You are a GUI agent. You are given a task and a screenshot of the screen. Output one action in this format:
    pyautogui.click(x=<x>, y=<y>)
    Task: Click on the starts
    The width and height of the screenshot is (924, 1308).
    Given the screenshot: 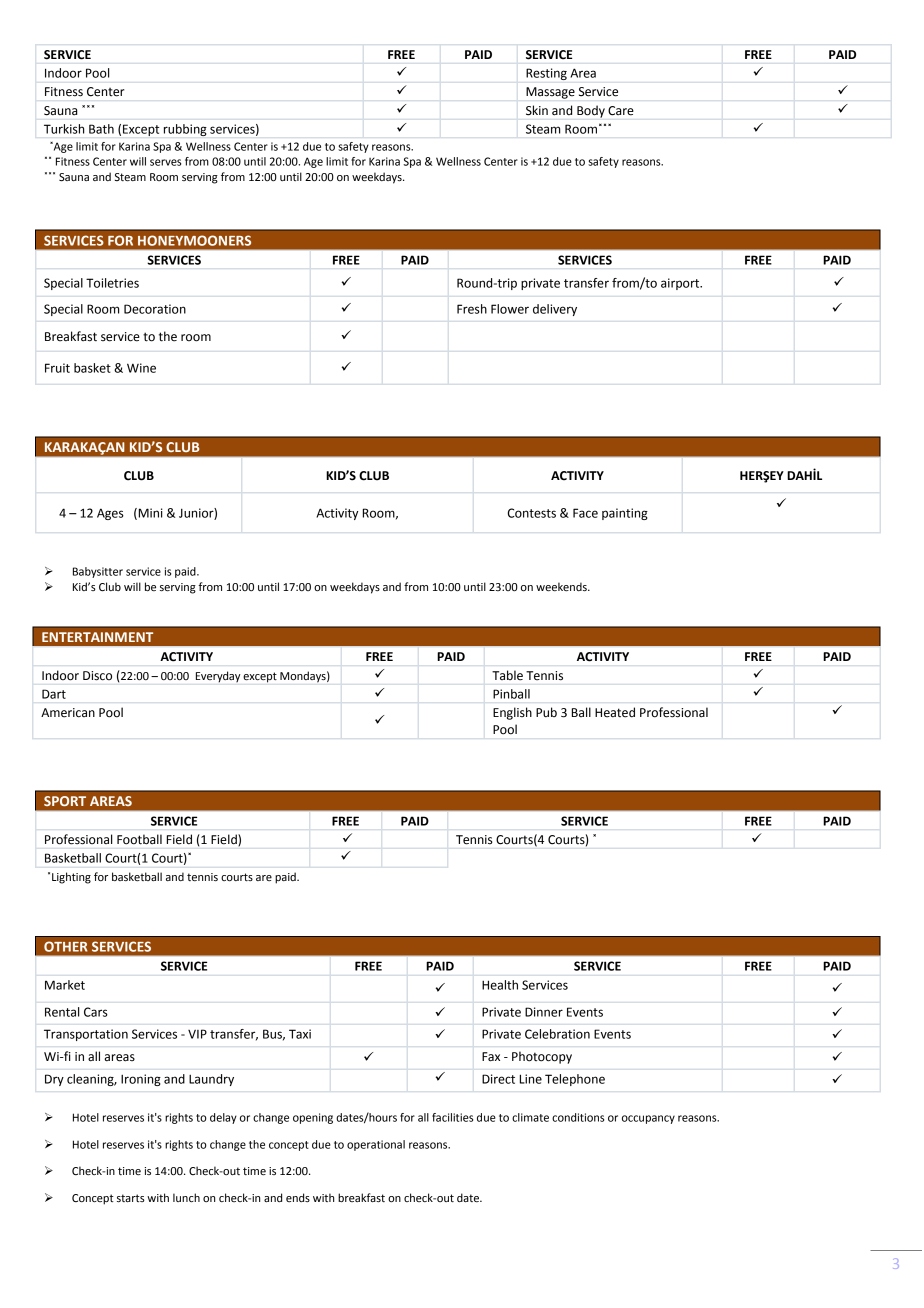 What is the action you would take?
    pyautogui.click(x=131, y=1198)
